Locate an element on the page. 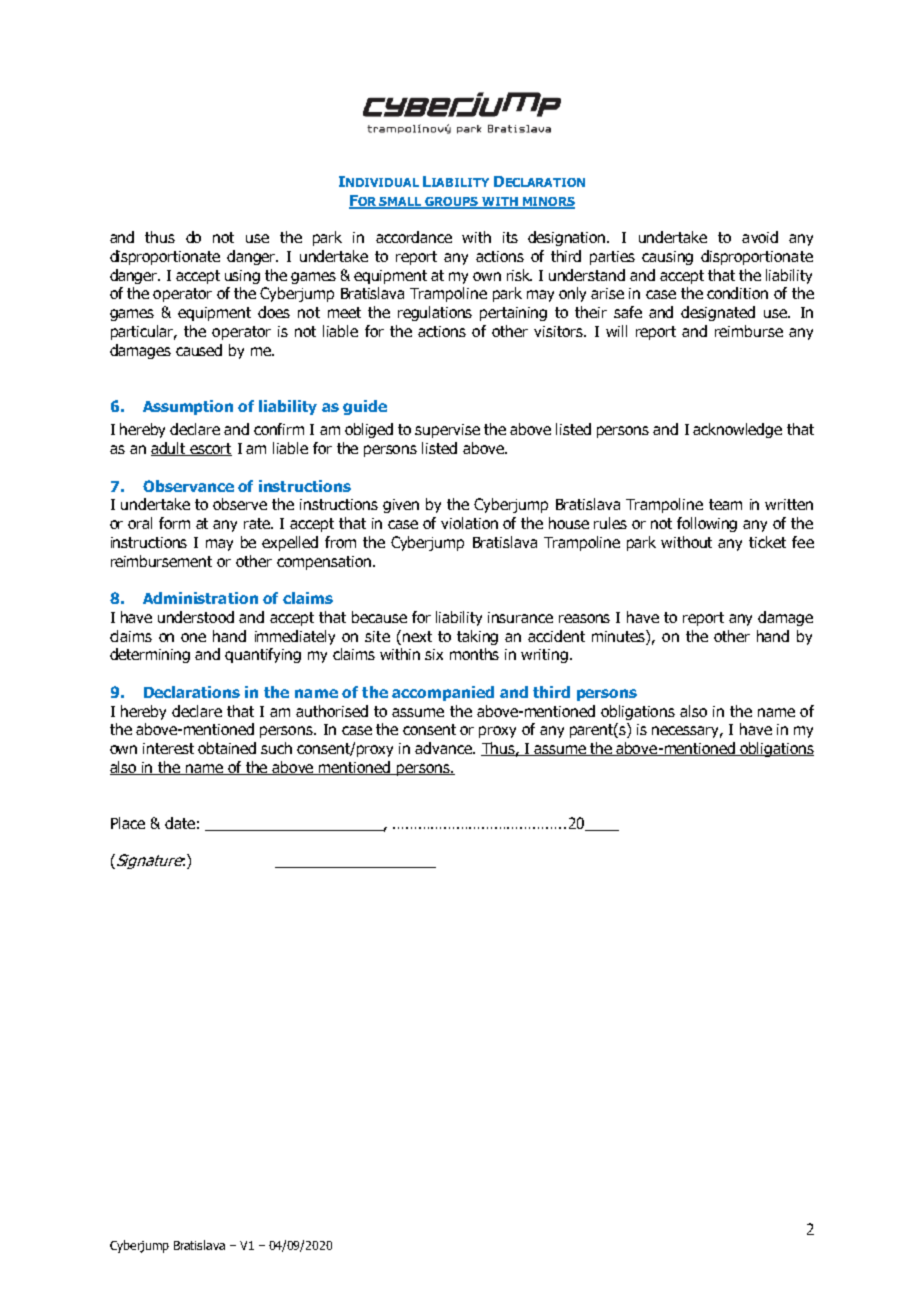 Image resolution: width=924 pixels, height=1308 pixels. insurance is located at coordinates (520, 617).
